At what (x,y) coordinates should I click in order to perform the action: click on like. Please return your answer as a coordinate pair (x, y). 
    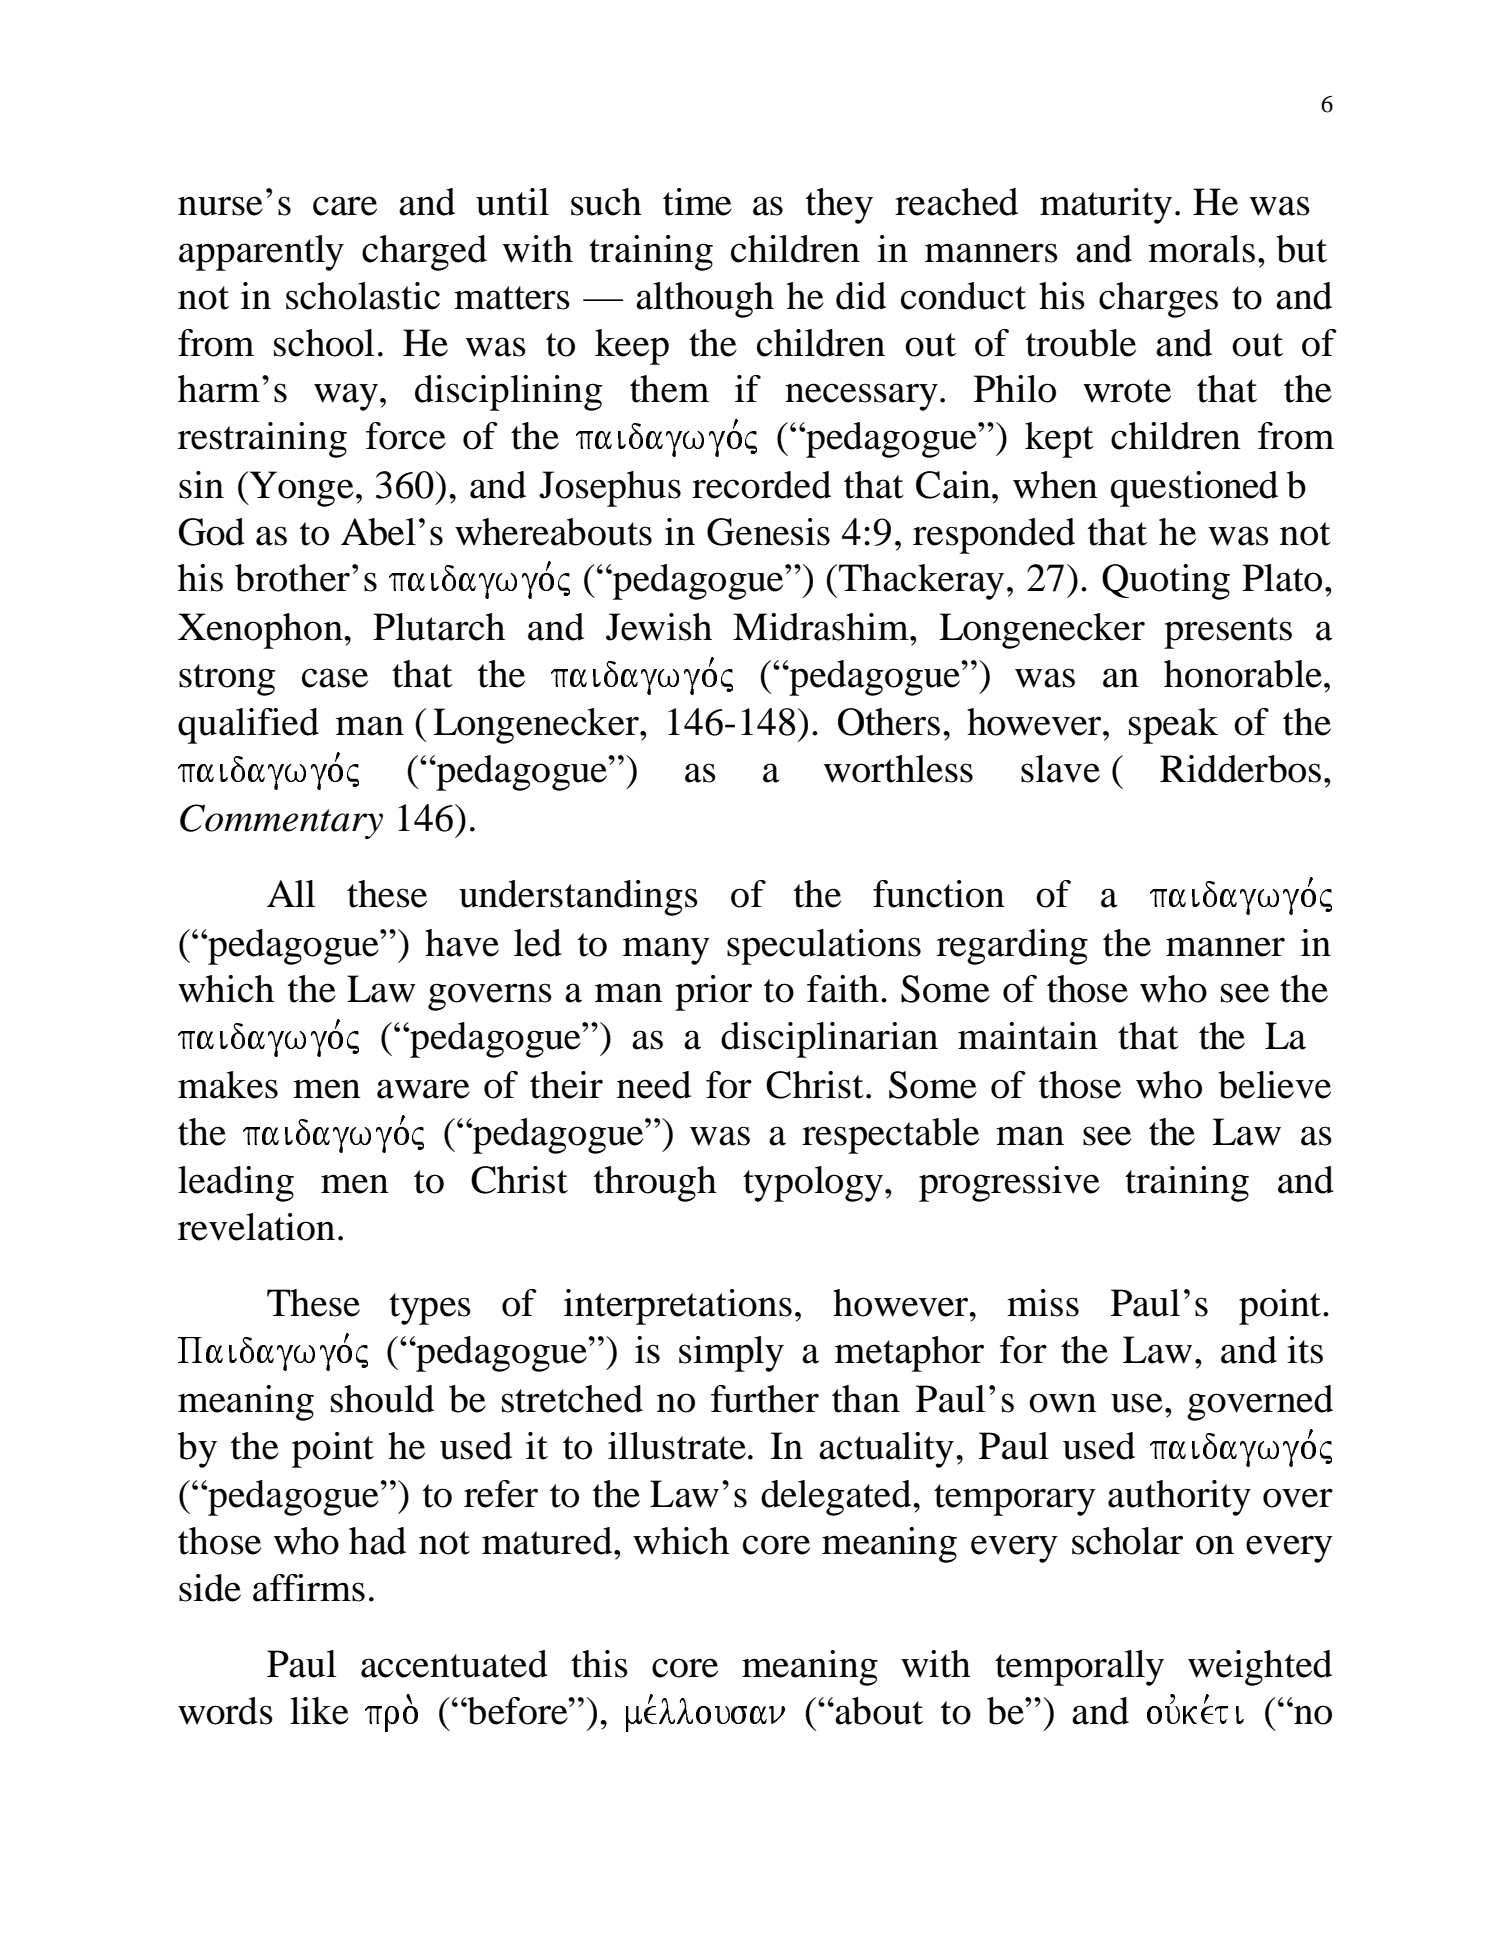
    Looking at the image, I should click on (319, 1711).
